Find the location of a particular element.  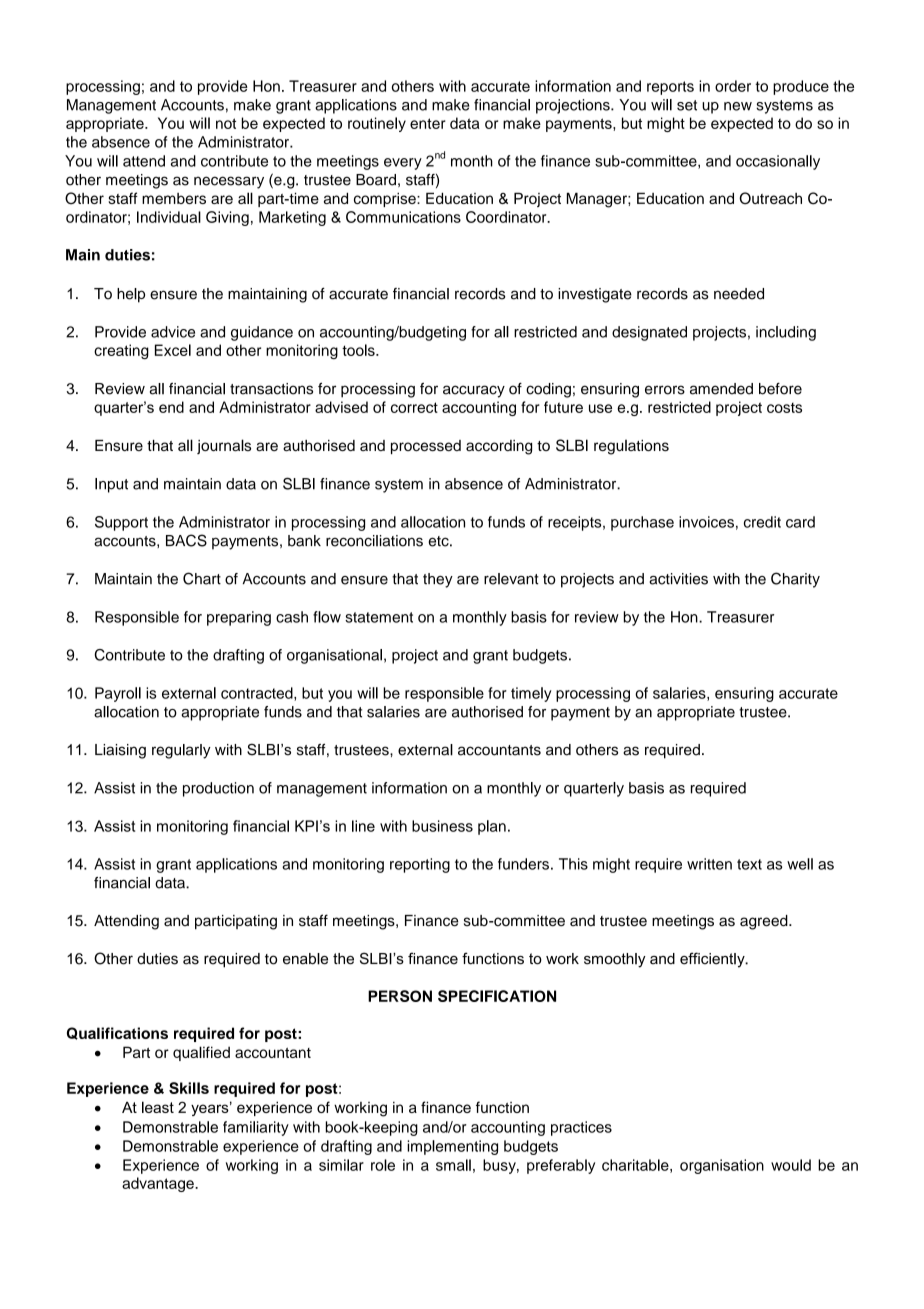

invoices is located at coordinates (706, 522).
